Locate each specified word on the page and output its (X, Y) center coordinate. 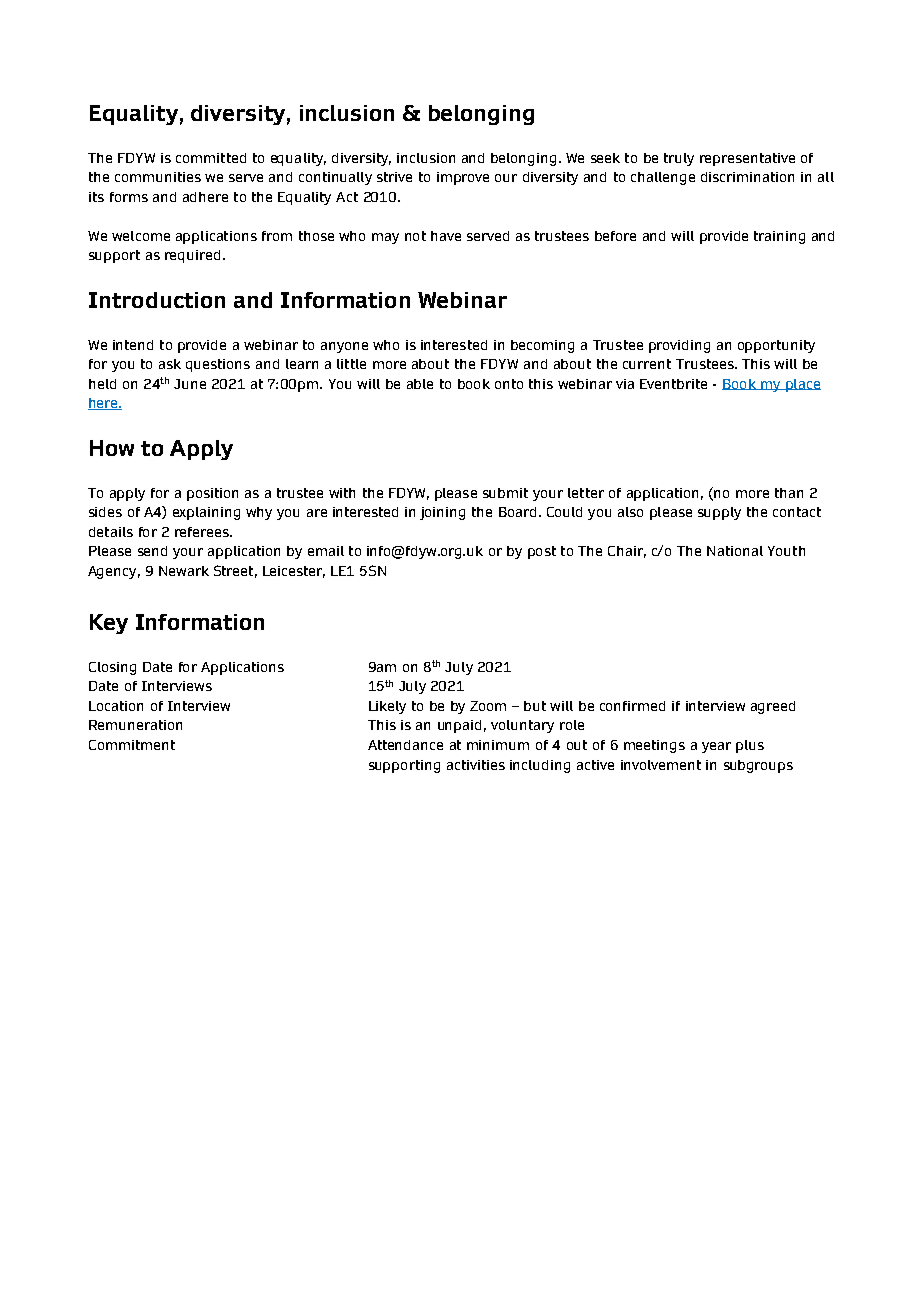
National (735, 551)
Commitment (132, 745)
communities (158, 177)
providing (679, 346)
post (542, 552)
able (420, 384)
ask (170, 364)
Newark (184, 571)
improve (463, 178)
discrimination (747, 177)
